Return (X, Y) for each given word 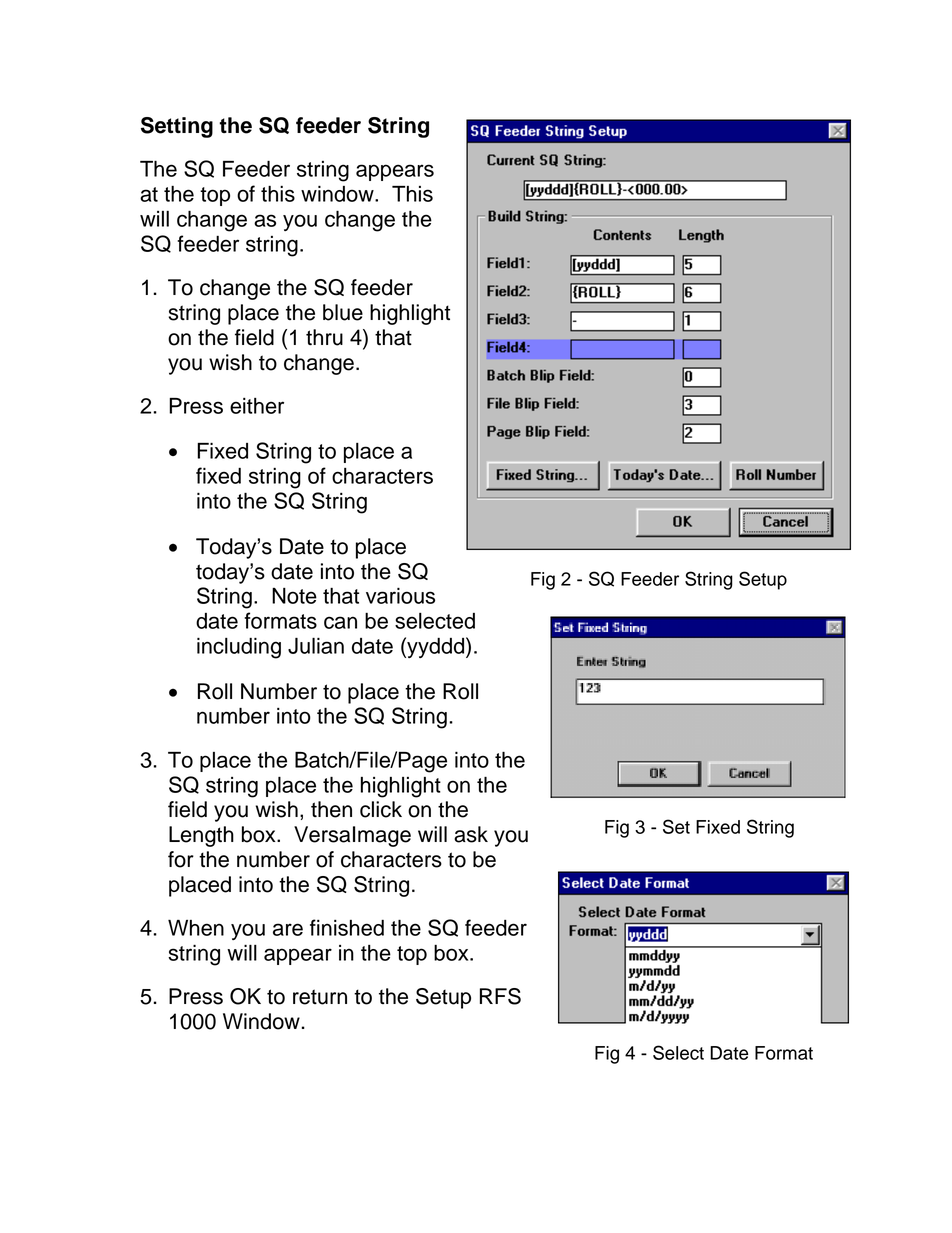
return (320, 997)
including (239, 648)
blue (343, 312)
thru (324, 337)
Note (294, 596)
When (196, 927)
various (400, 596)
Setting (177, 127)
